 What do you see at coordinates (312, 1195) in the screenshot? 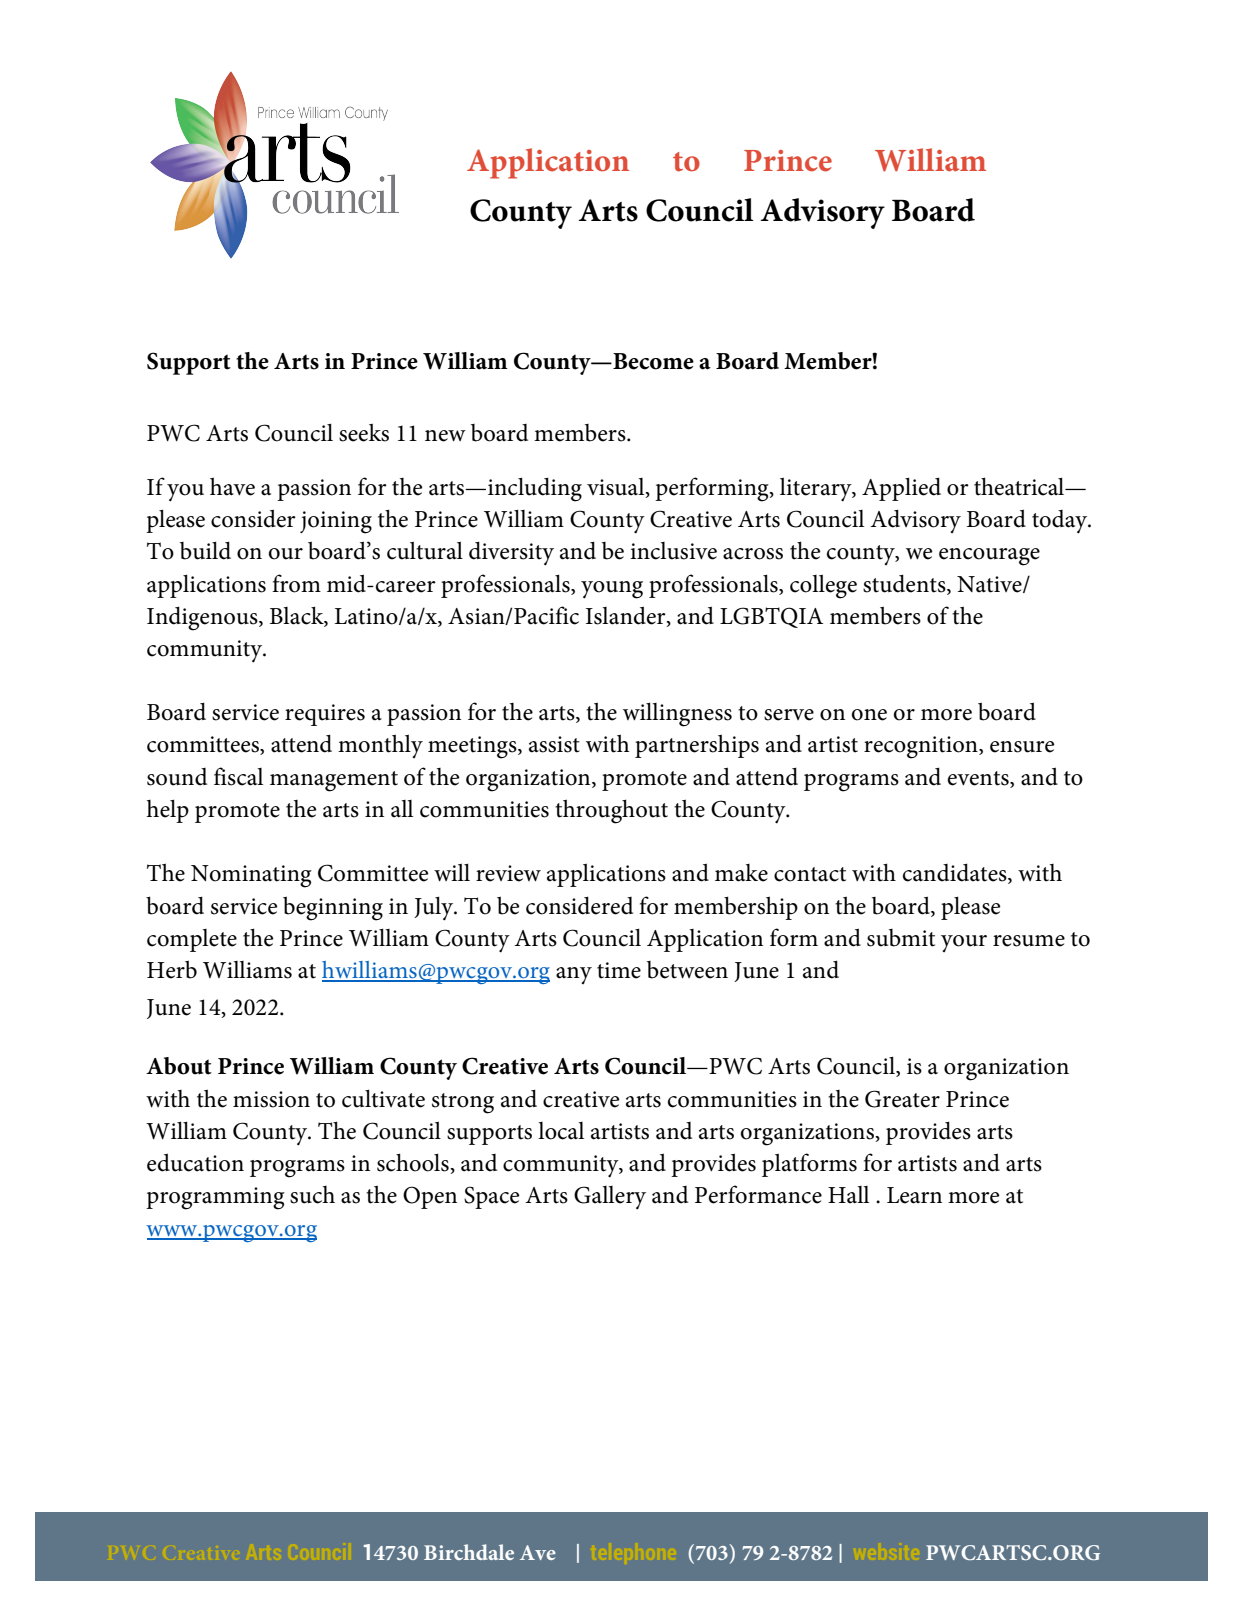
I see `such` at bounding box center [312, 1195].
